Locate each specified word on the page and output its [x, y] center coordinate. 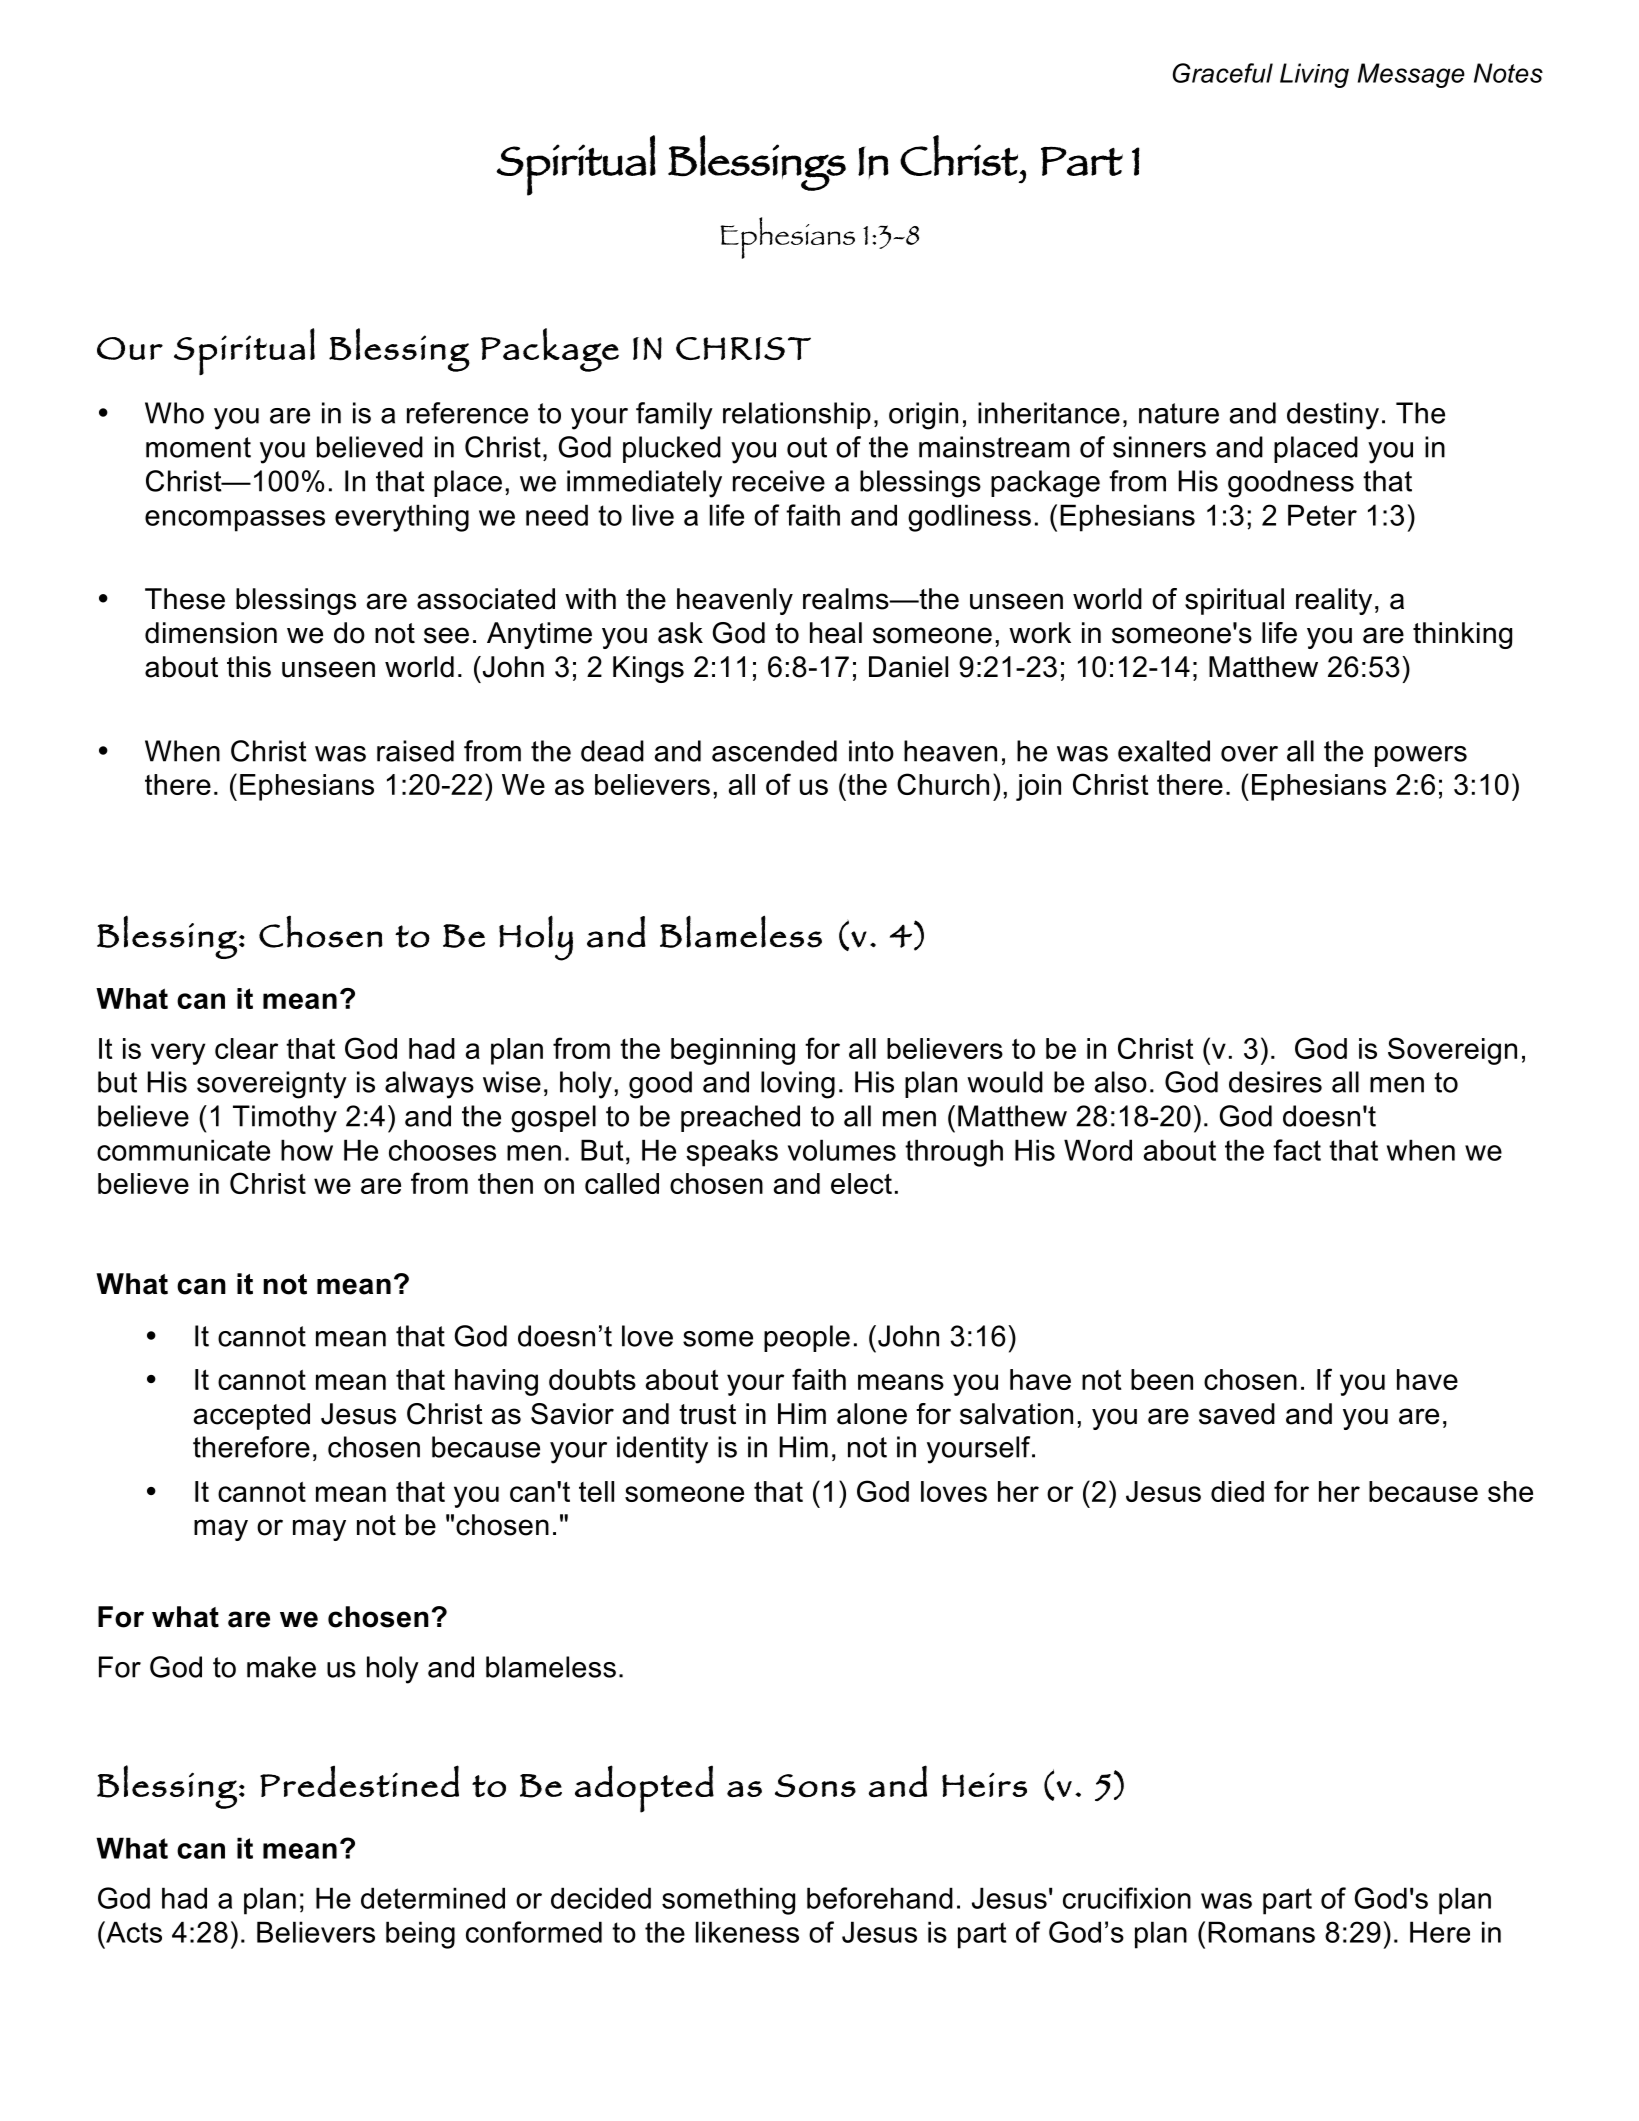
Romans [1261, 1932]
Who [174, 413]
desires [1275, 1082]
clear [246, 1048]
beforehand [880, 1898]
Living [1314, 75]
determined [433, 1898]
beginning [733, 1051]
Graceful [1223, 73]
